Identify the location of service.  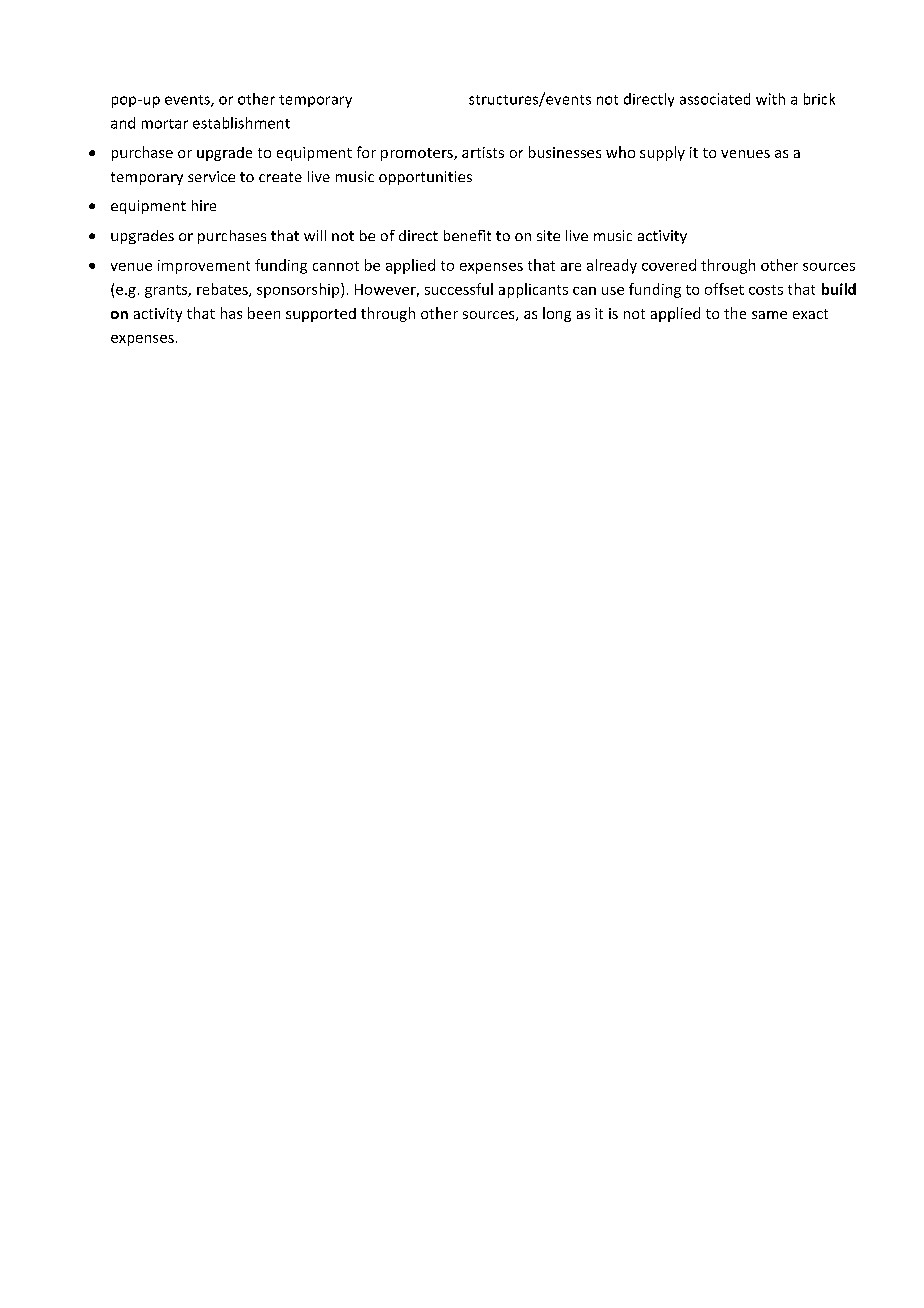
(211, 176).
